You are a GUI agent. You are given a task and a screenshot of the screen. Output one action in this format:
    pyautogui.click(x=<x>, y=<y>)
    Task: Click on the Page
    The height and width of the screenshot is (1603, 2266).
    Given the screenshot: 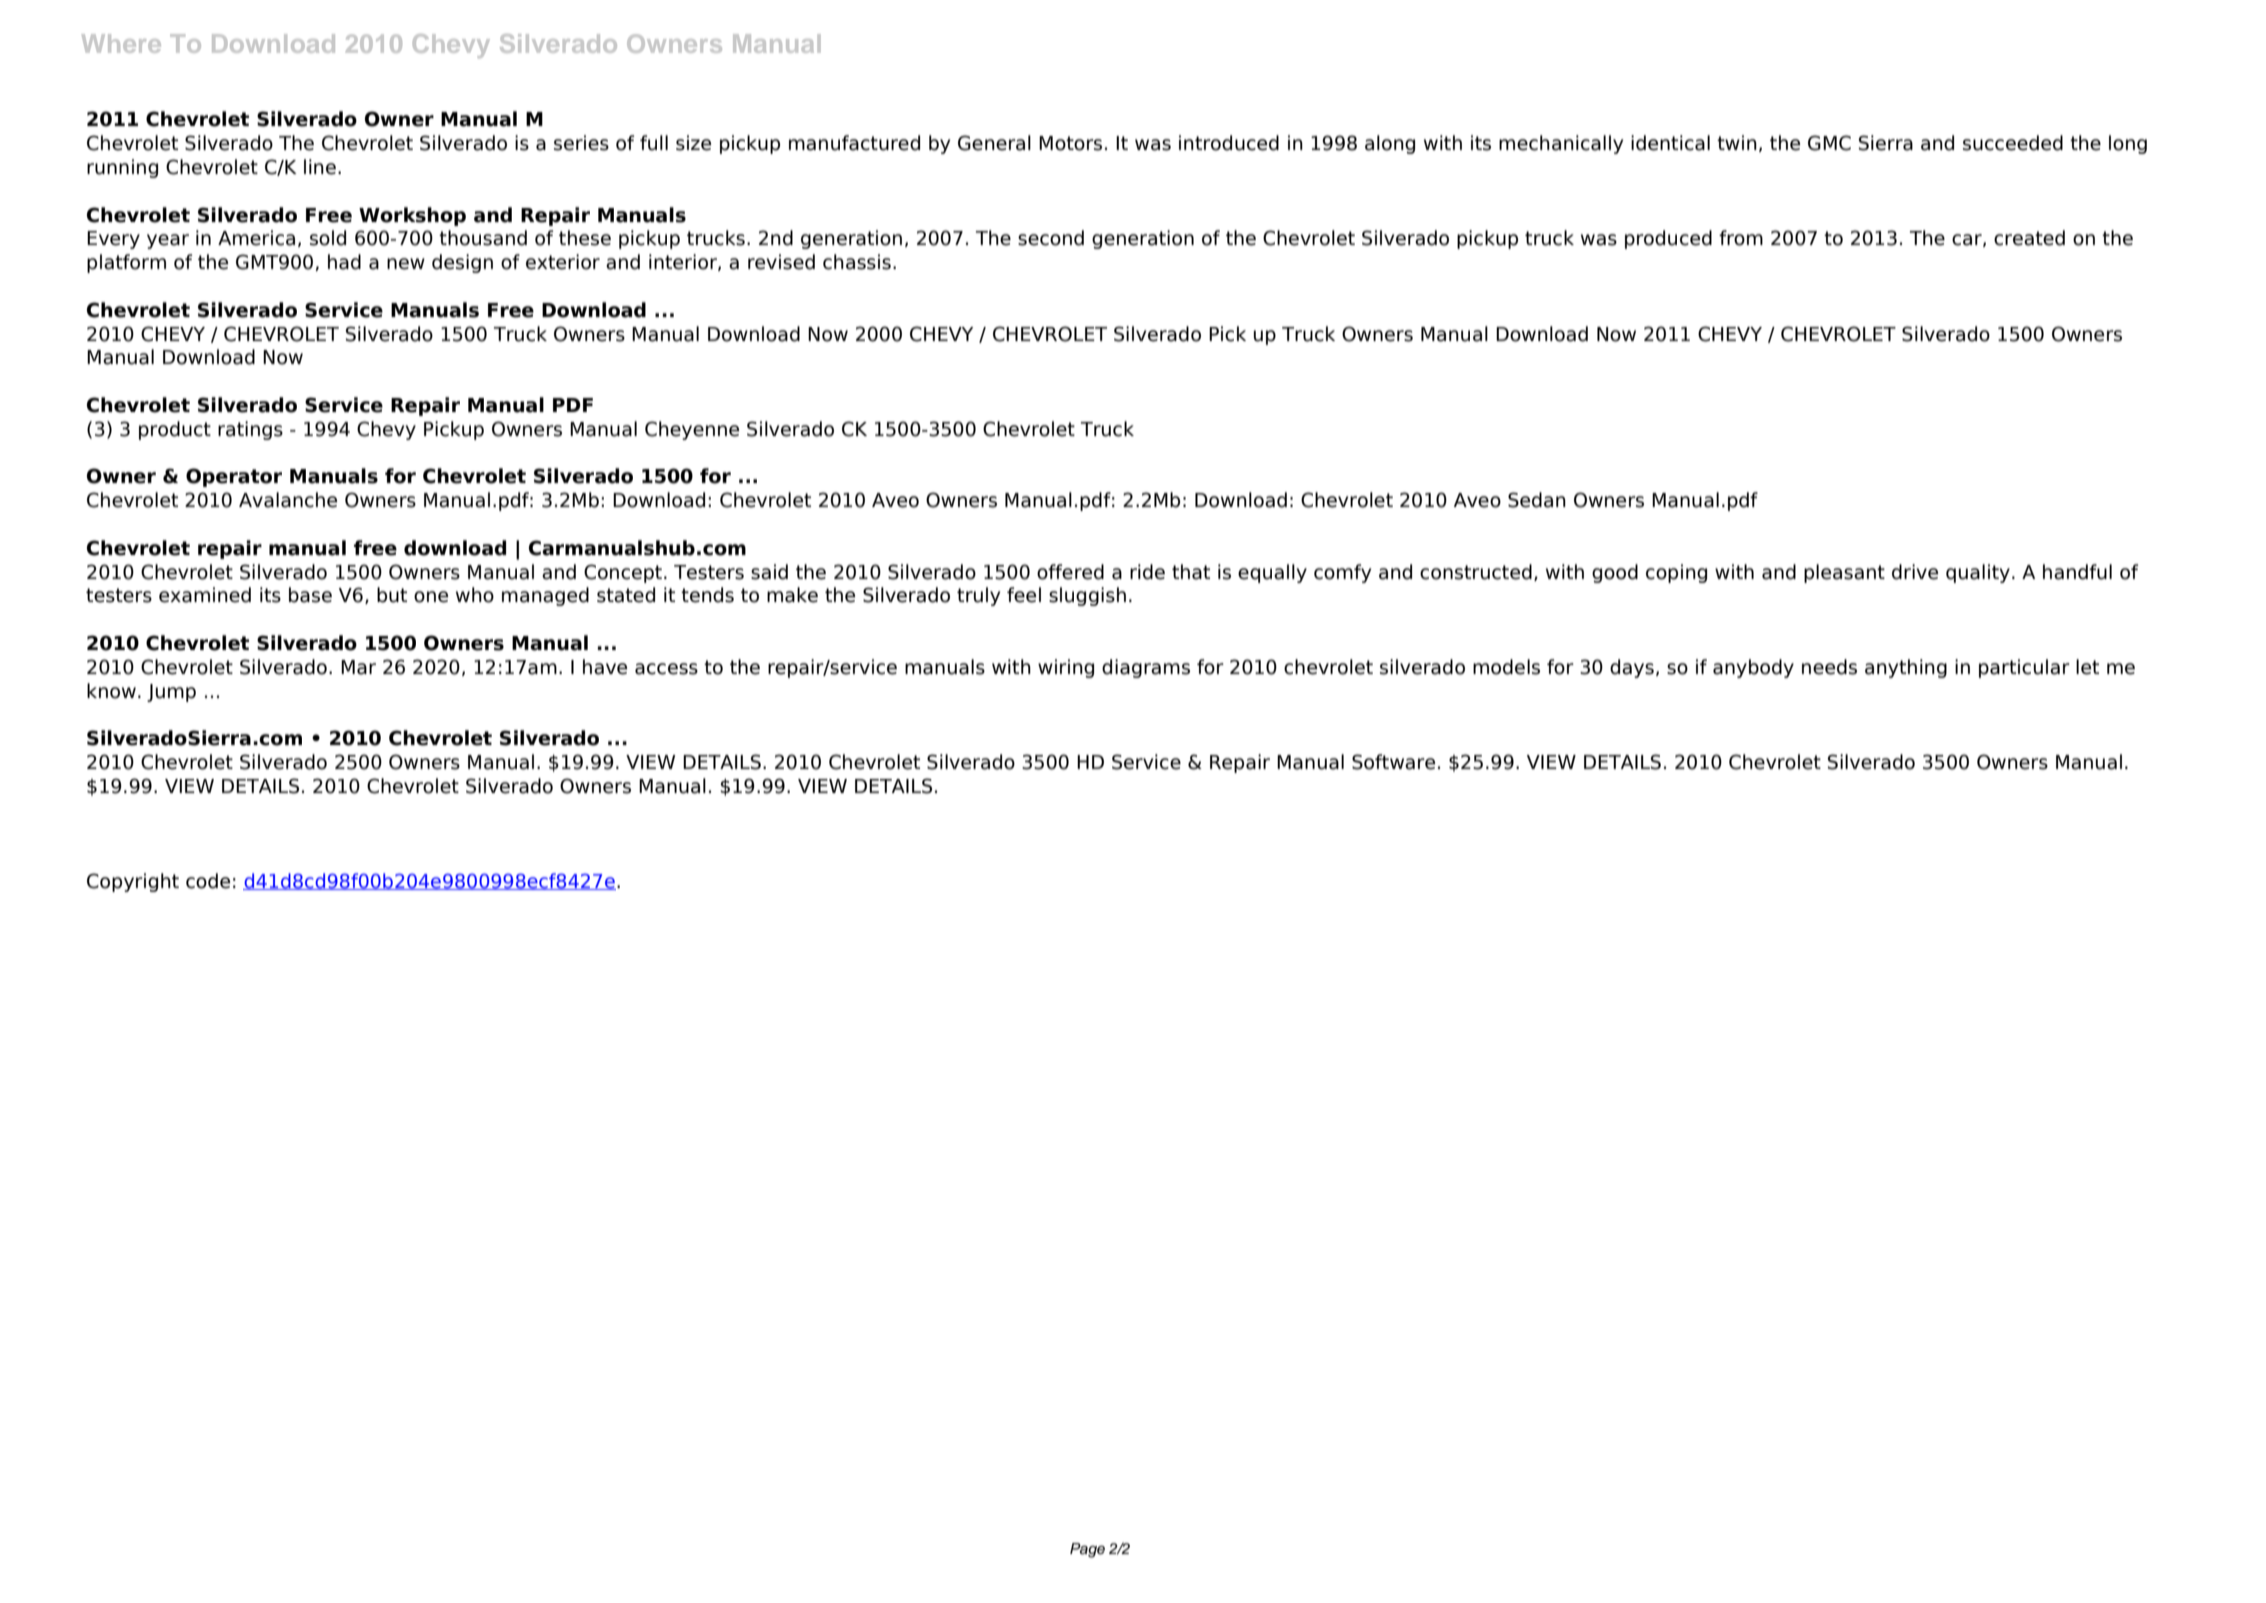 What is the action you would take?
    pyautogui.click(x=1087, y=1550)
